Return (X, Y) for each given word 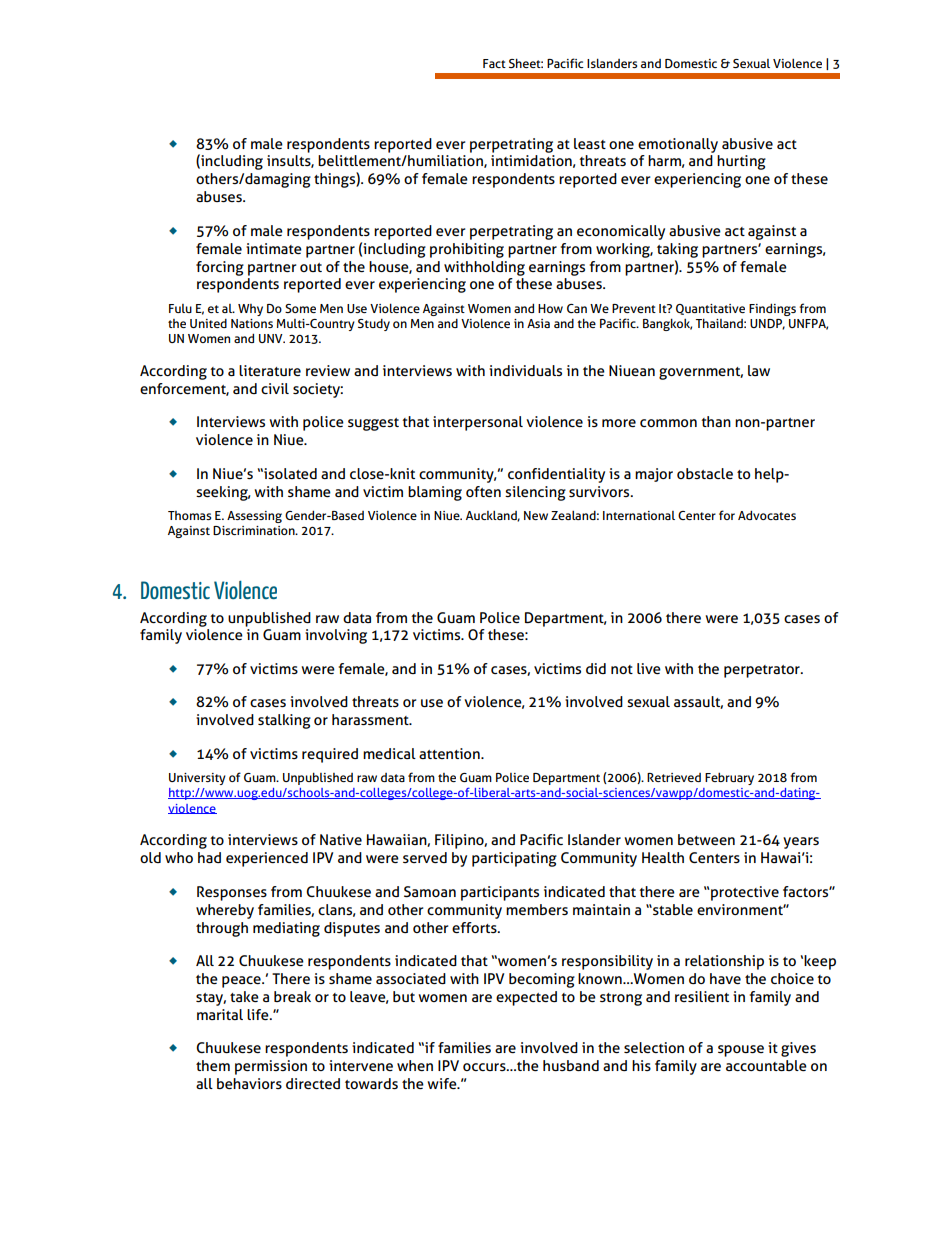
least (590, 143)
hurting (741, 162)
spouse (741, 1051)
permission (271, 1067)
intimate (274, 248)
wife (443, 1083)
